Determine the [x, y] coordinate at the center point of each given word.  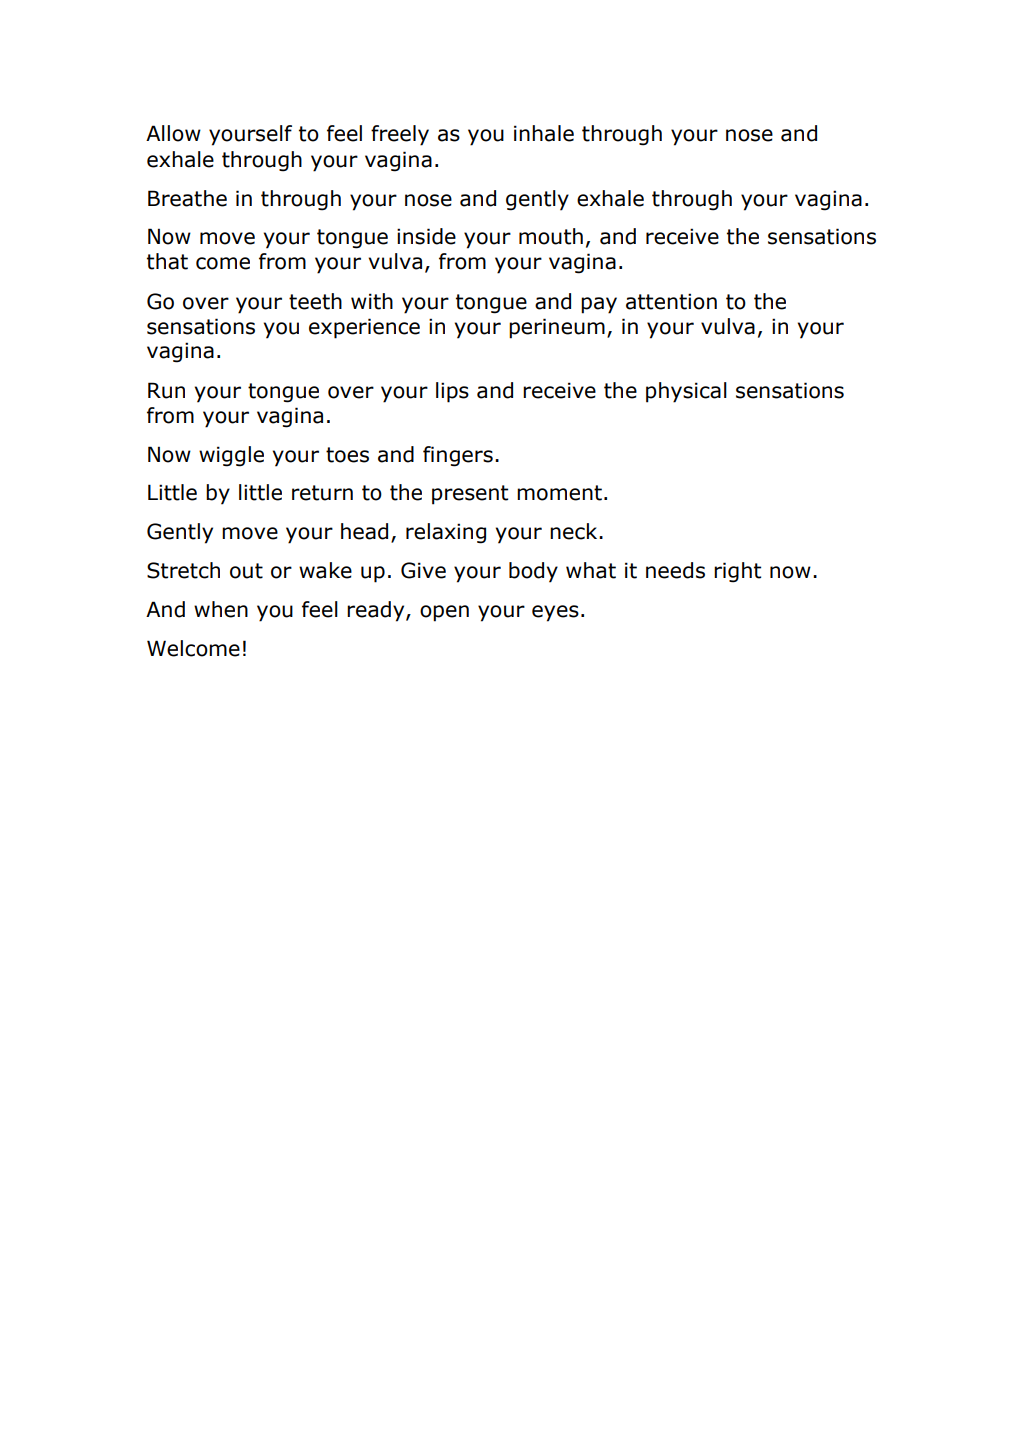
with [372, 301]
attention [671, 301]
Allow [173, 133]
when [221, 609]
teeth [315, 301]
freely [400, 135]
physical [686, 392]
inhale [544, 133]
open [444, 613]
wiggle [231, 456]
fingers [458, 456]
